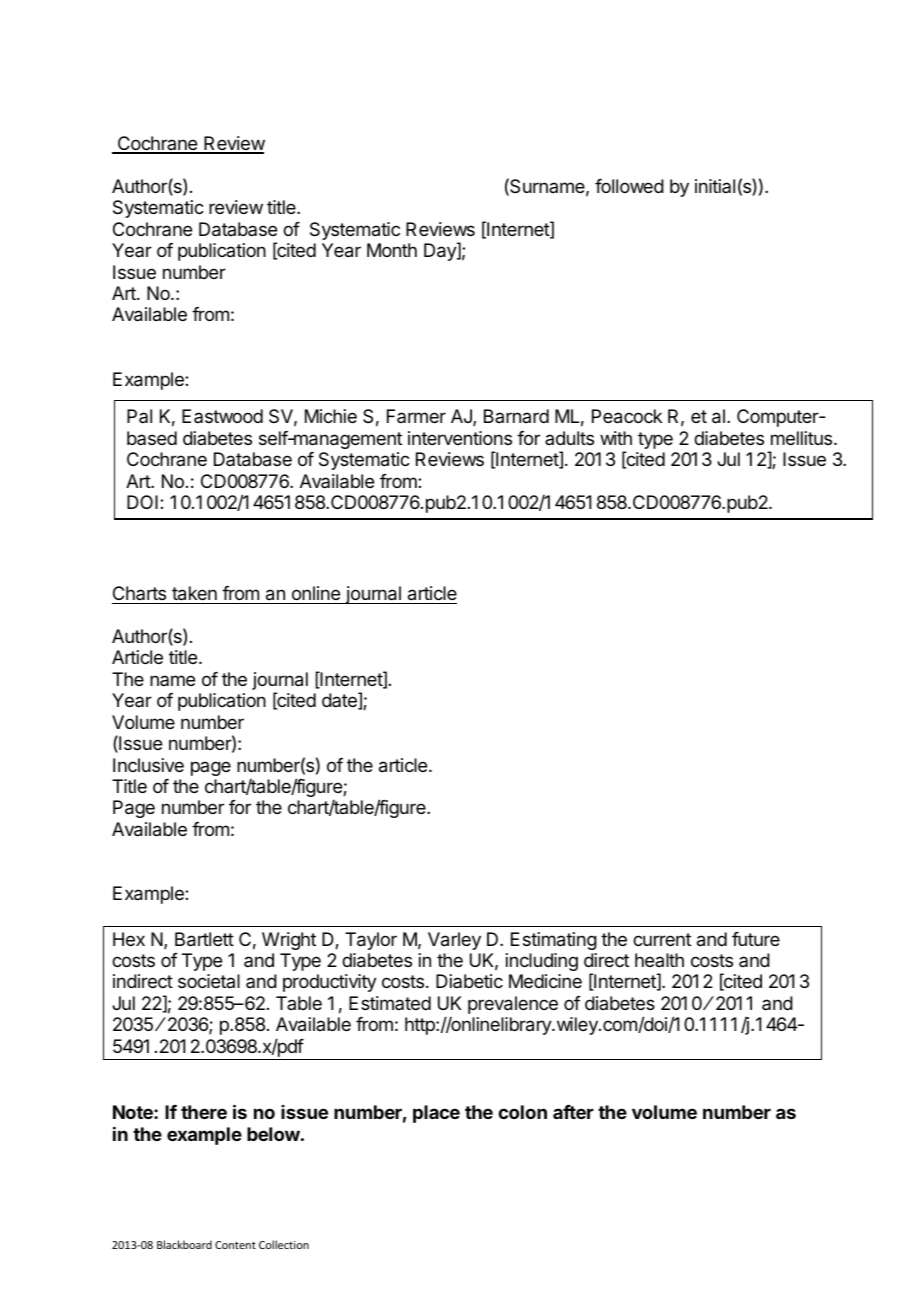  I want to click on Diabetic, so click(469, 981).
